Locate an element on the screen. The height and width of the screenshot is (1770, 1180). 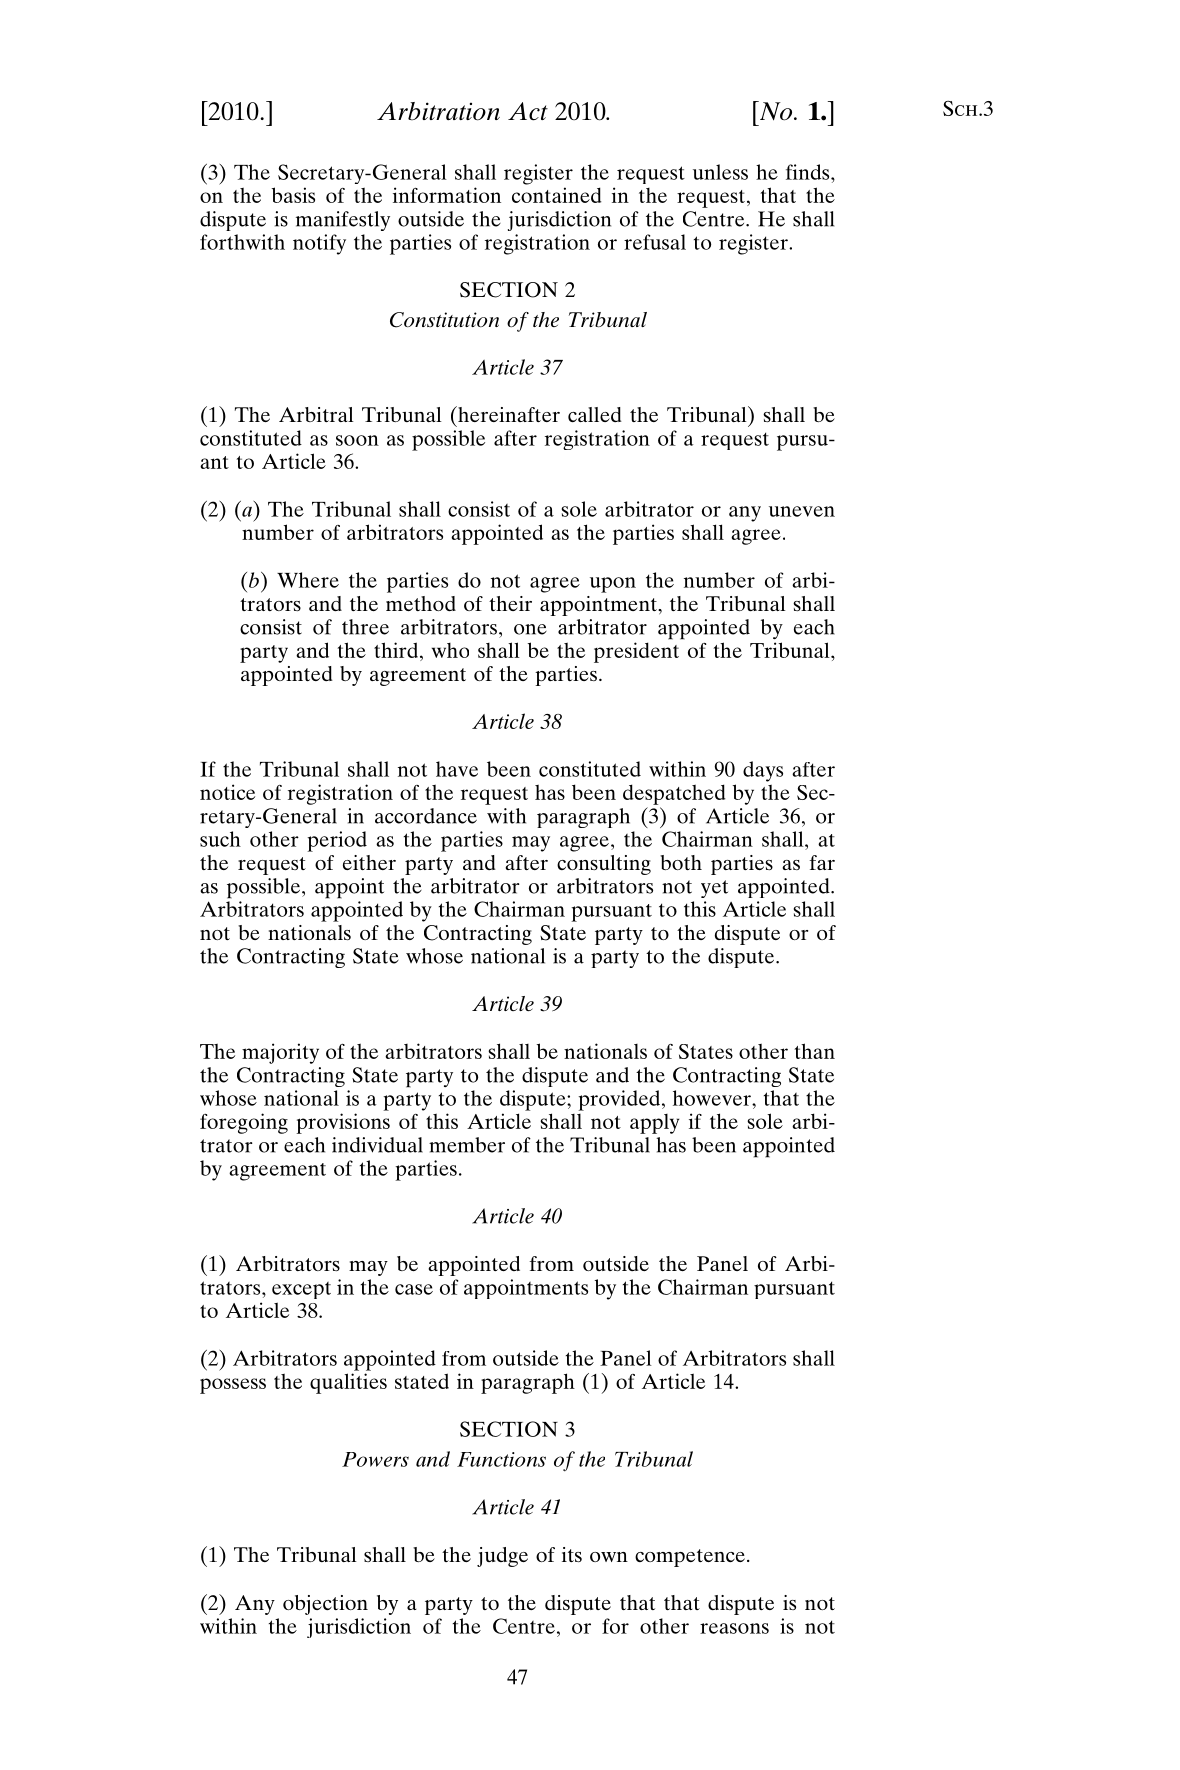
foregoing is located at coordinates (244, 1123).
